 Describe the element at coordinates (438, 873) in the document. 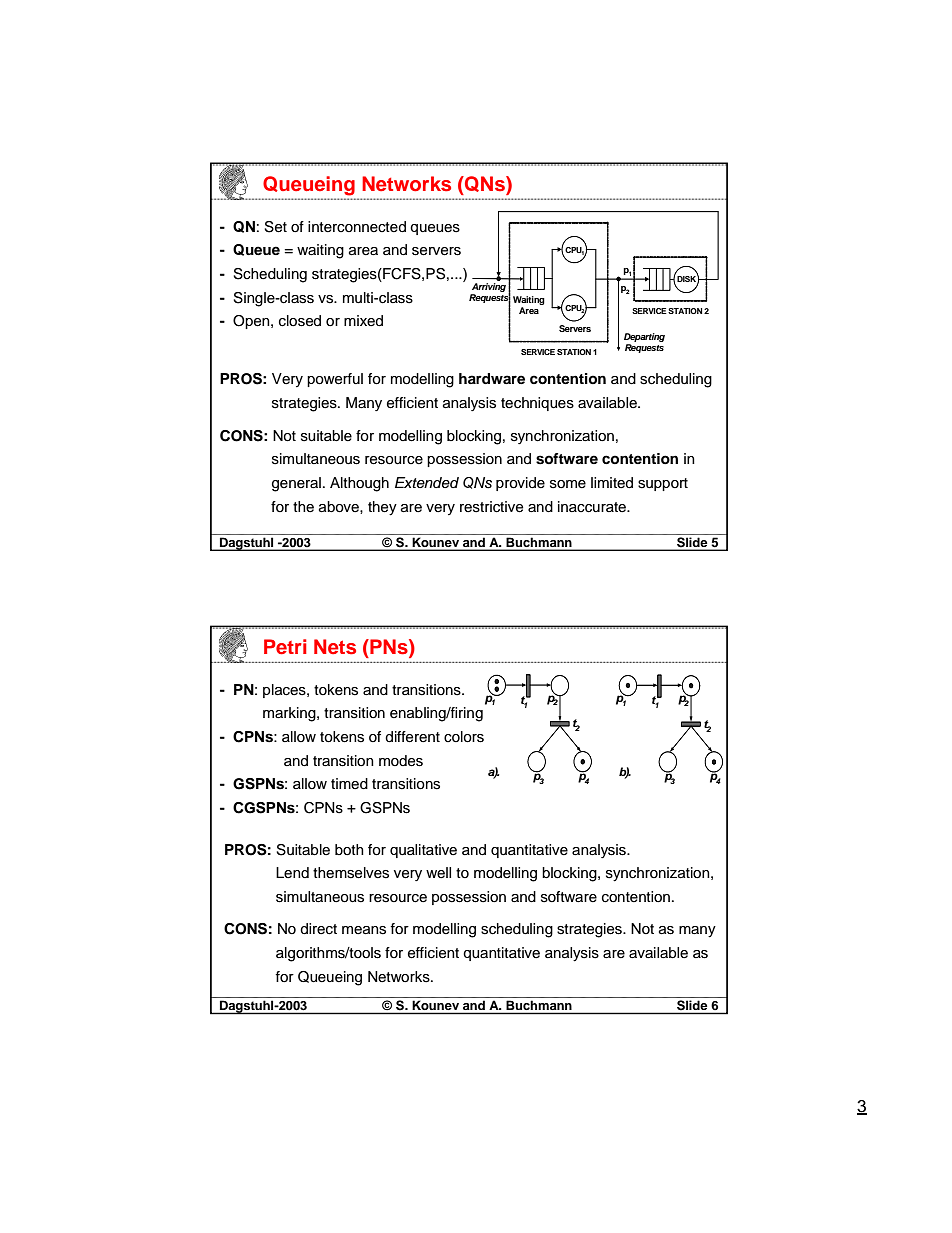

I see `well` at that location.
